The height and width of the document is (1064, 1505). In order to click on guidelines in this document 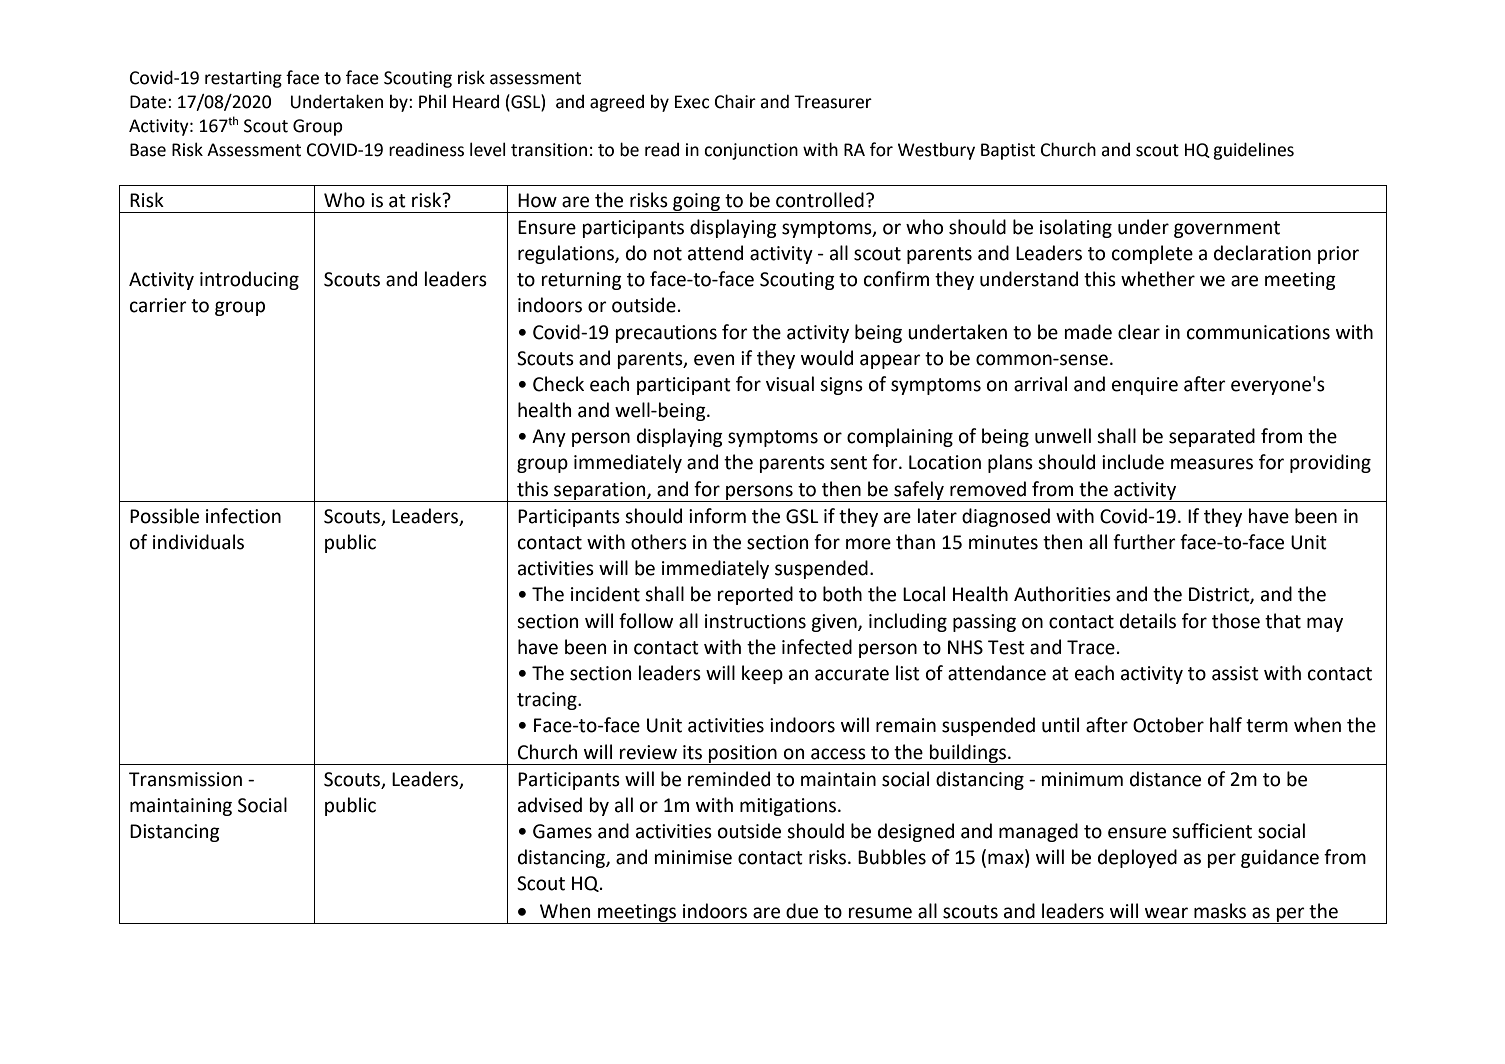, I will do `click(1253, 151)`.
